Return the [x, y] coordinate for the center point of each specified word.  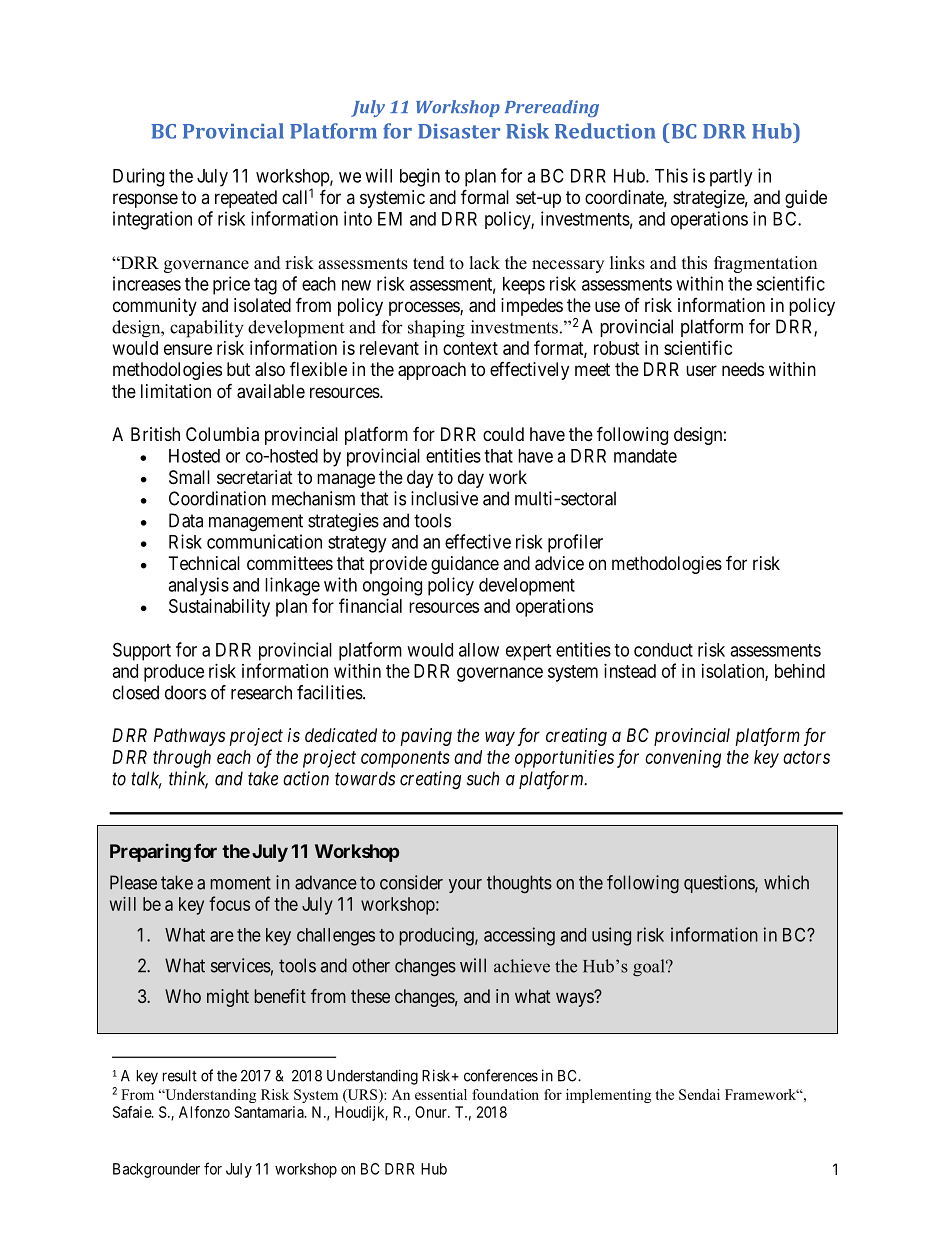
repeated [246, 199]
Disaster [459, 131]
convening [683, 759]
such [483, 778]
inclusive [444, 498]
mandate [645, 456]
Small [189, 477]
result [180, 1076]
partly [731, 178]
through [182, 759]
